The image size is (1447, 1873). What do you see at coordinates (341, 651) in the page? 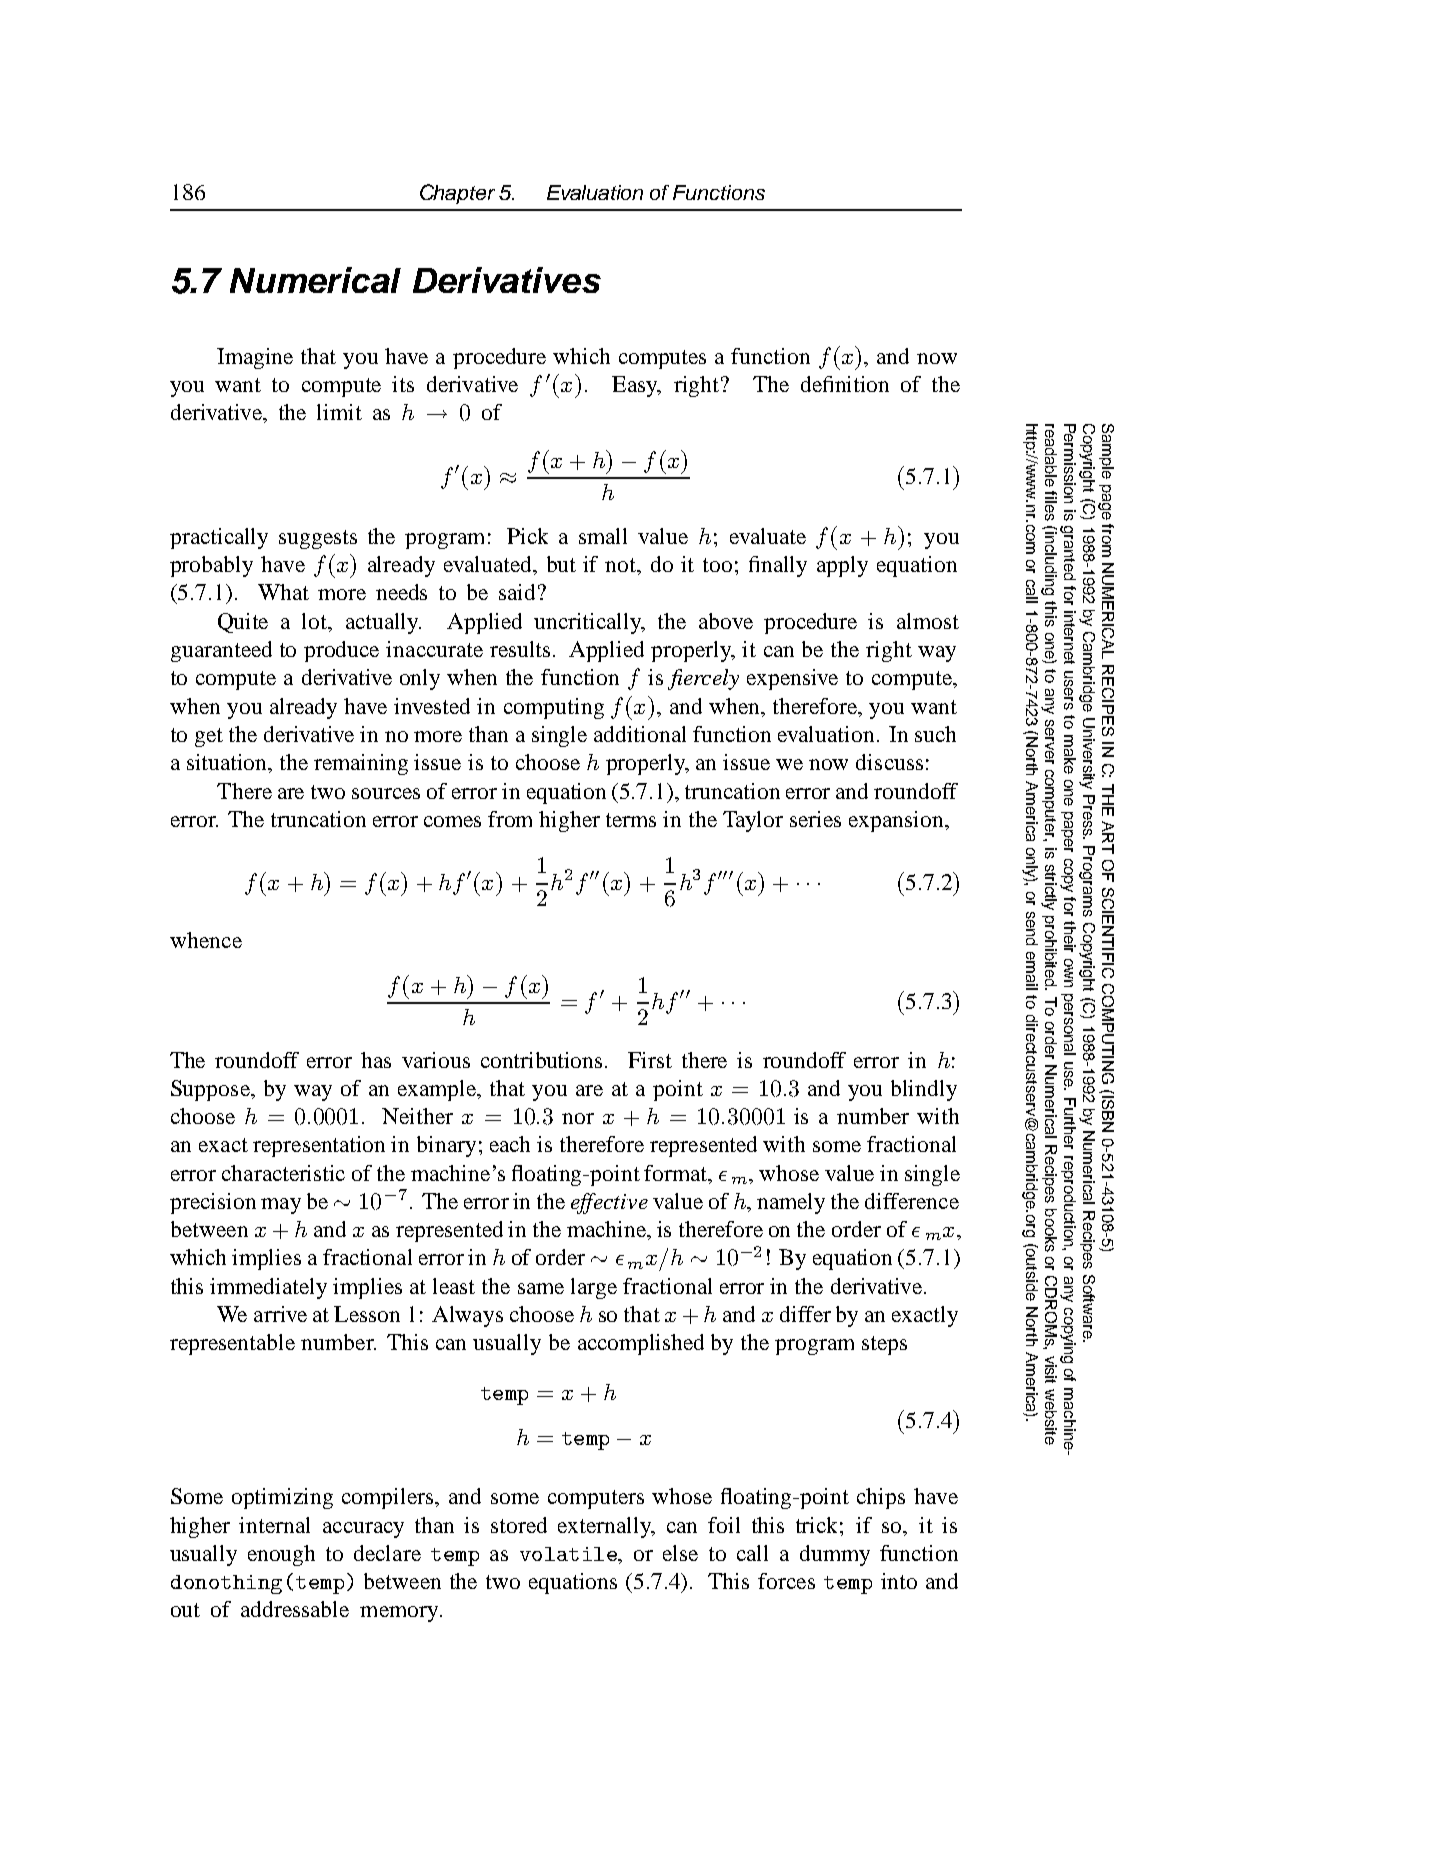
I see `produce` at bounding box center [341, 651].
